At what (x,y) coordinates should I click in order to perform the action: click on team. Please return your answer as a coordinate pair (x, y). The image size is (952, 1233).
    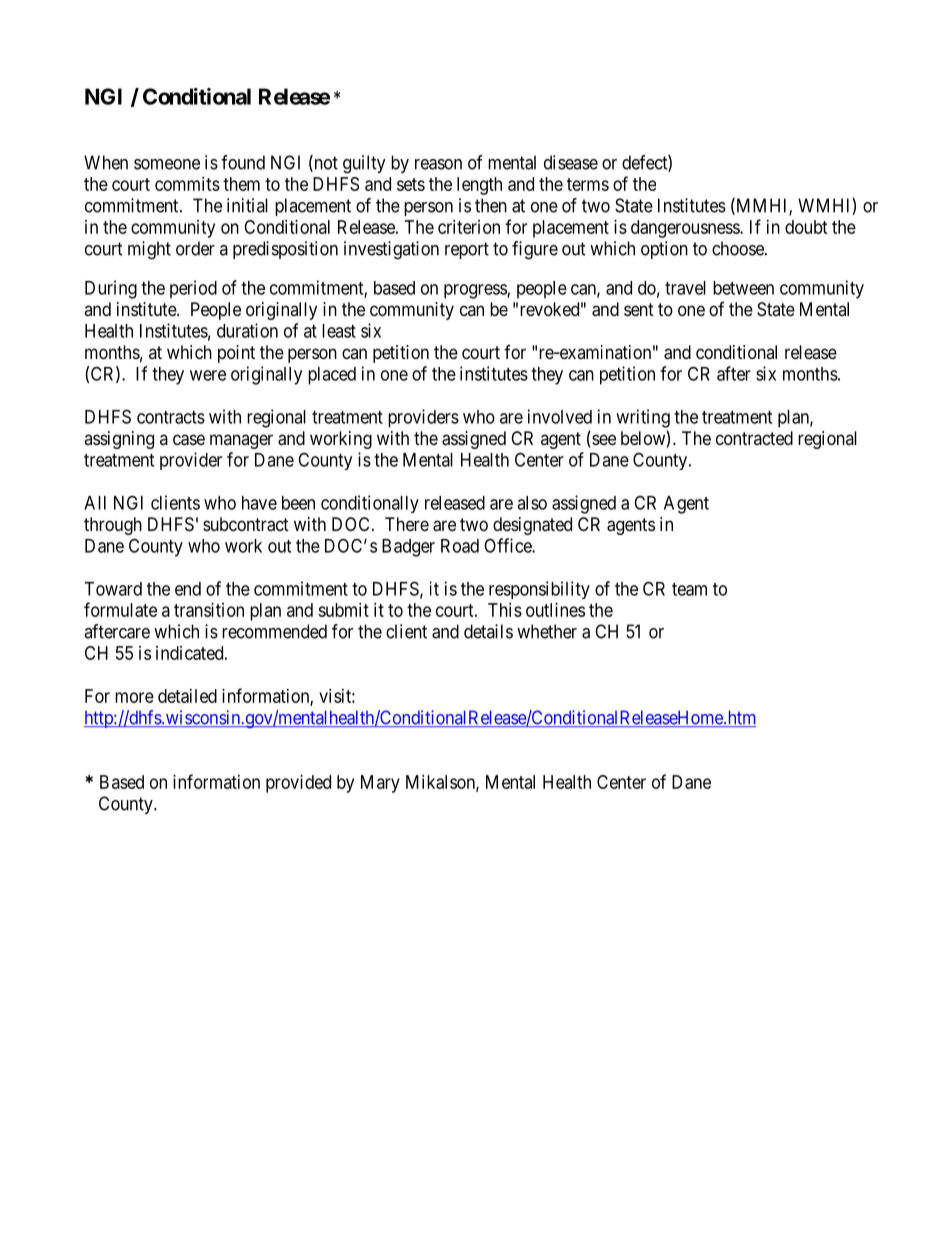
    Looking at the image, I should click on (689, 589).
